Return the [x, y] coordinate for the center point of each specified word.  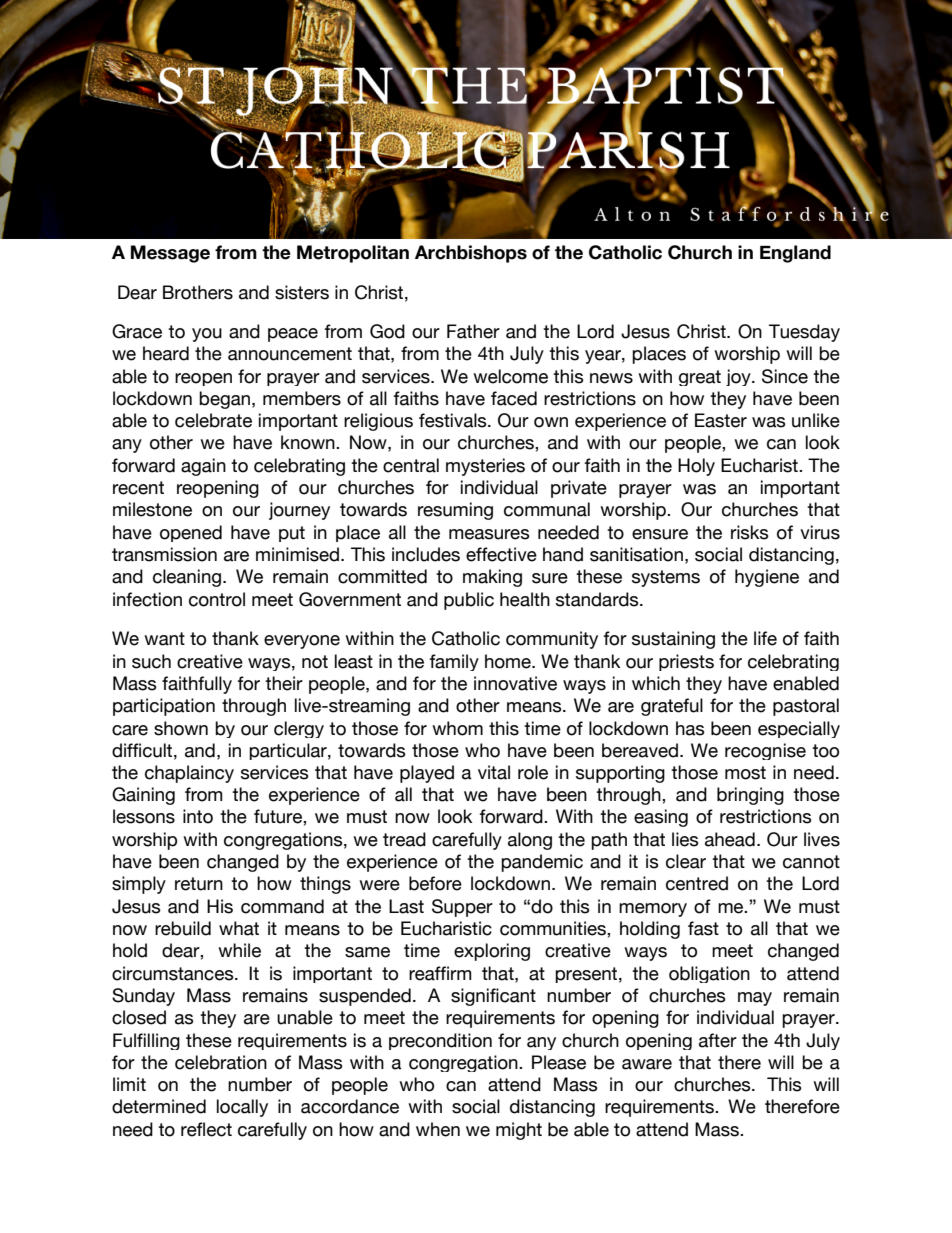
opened [191, 533]
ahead [730, 839]
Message [170, 254]
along [530, 841]
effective [501, 554]
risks [750, 532]
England [795, 254]
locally [242, 1108]
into [198, 816]
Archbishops [471, 254]
